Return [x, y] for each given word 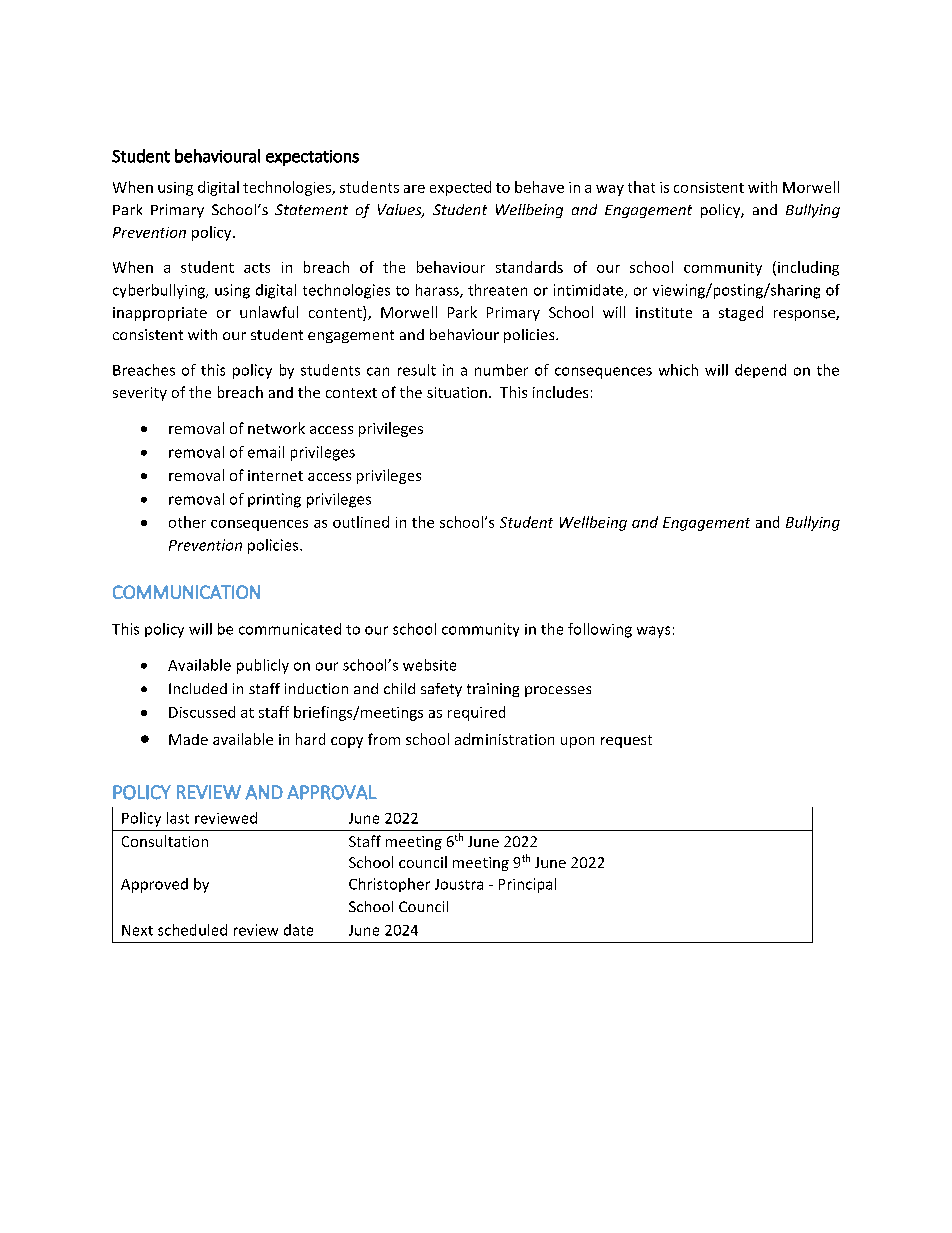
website [429, 665]
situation [457, 392]
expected [460, 188]
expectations [312, 158]
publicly [263, 666]
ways [653, 632]
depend [760, 371]
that [641, 187]
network [276, 428]
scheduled [192, 930]
